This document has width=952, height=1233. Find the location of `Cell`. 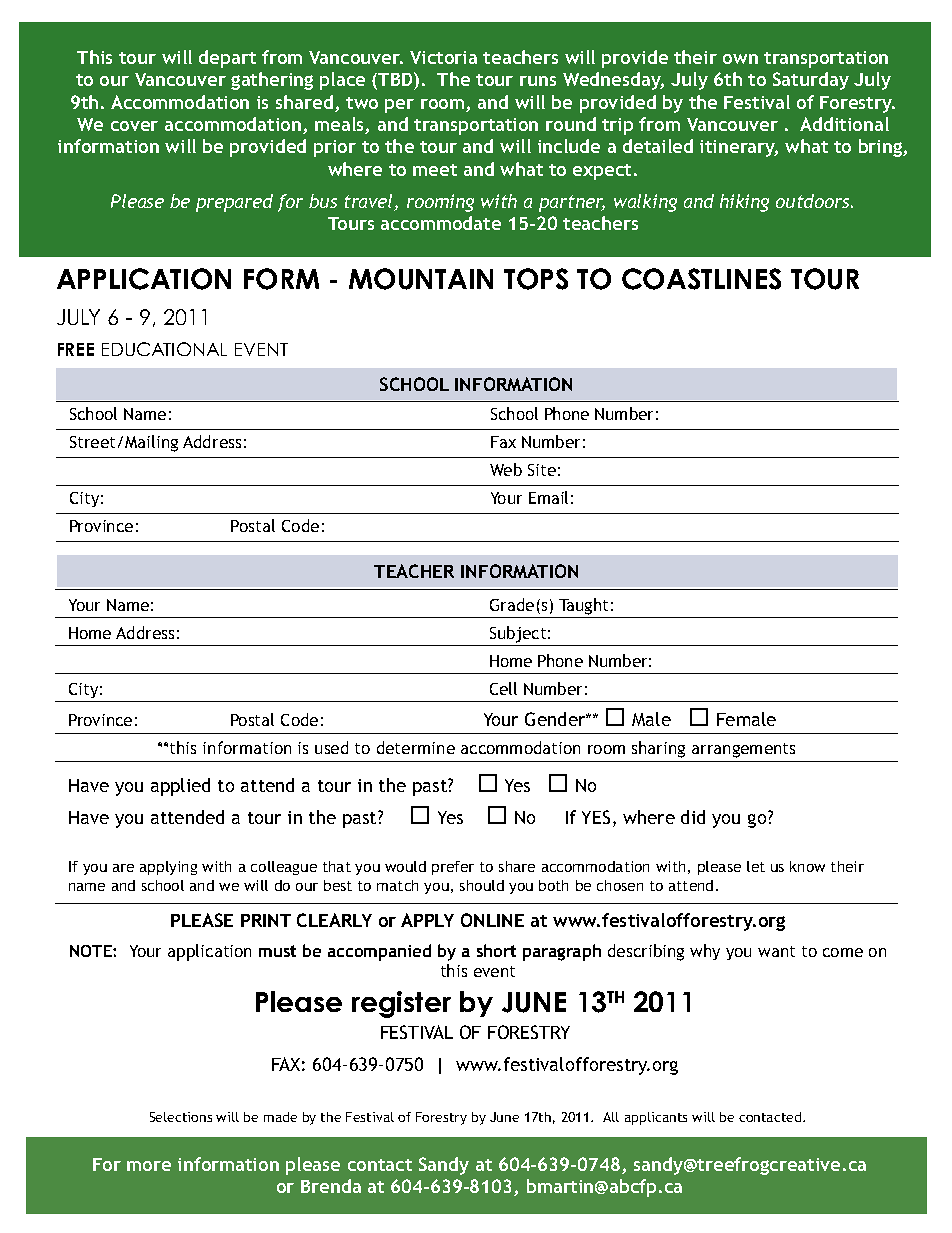

Cell is located at coordinates (503, 688).
